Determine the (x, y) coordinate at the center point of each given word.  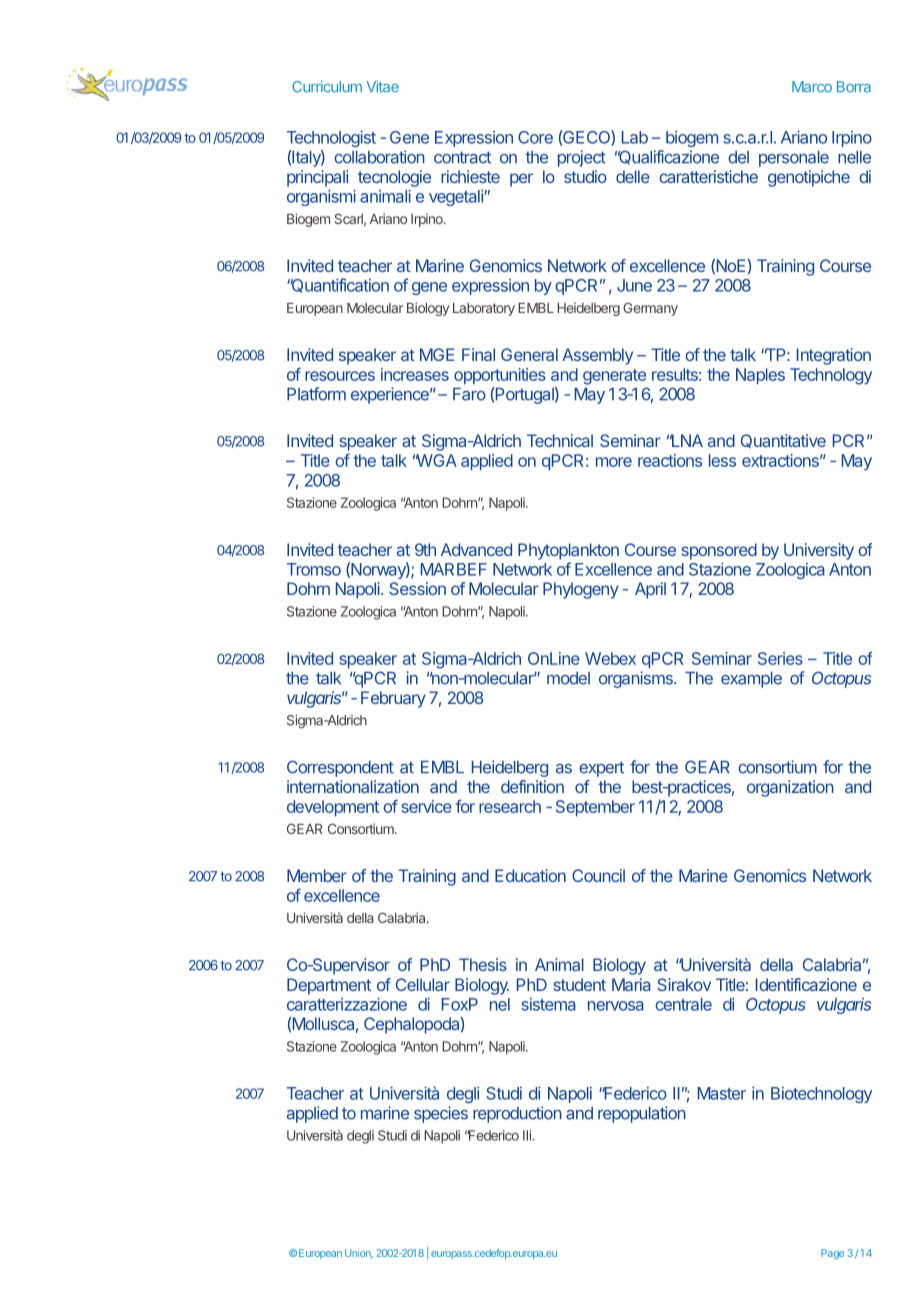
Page (832, 1254)
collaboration (379, 157)
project (582, 158)
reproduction (517, 1114)
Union (359, 1254)
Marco (812, 87)
